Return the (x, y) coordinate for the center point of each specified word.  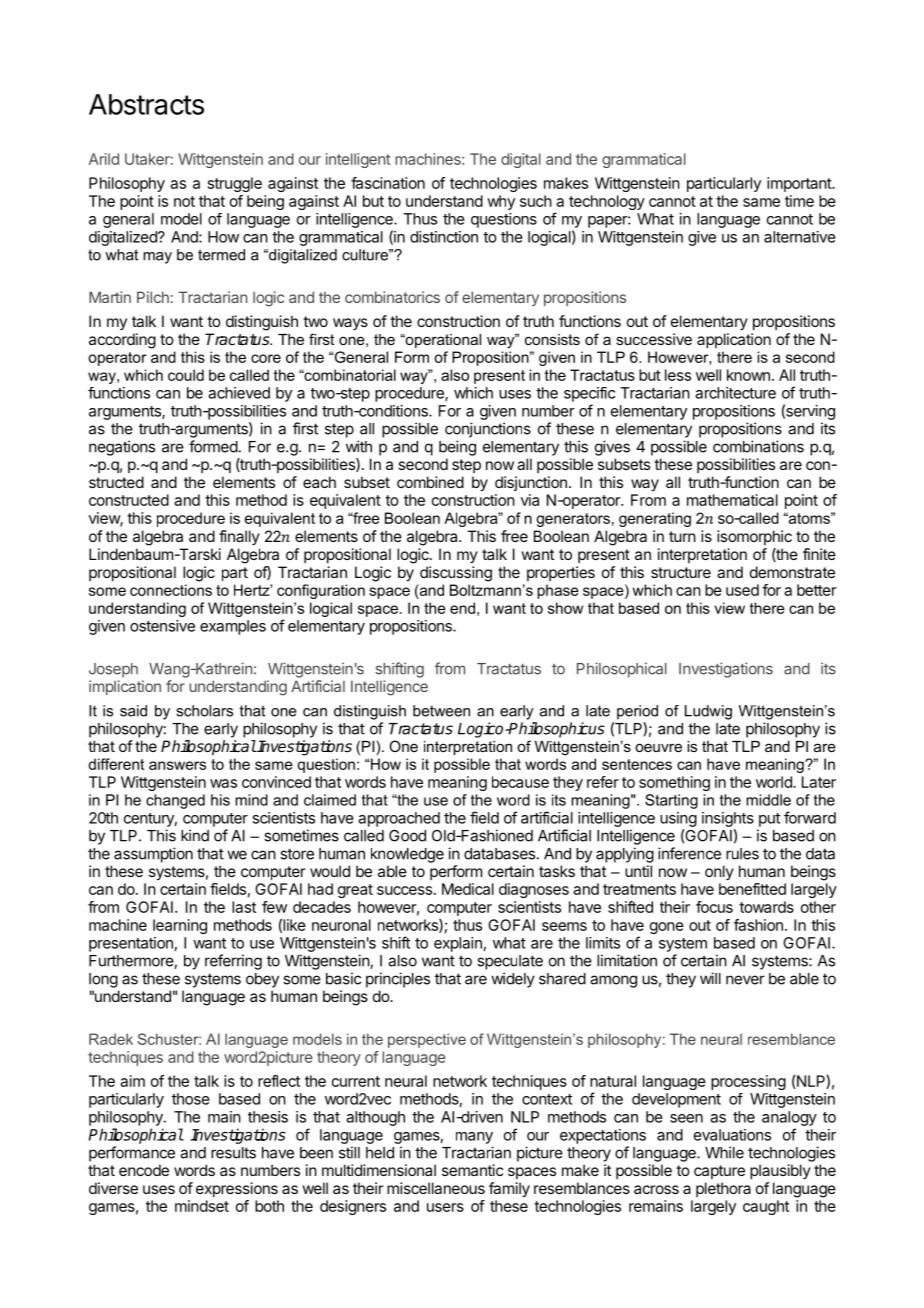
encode (144, 1170)
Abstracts (146, 104)
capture (719, 1172)
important (800, 184)
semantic (472, 1170)
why (501, 202)
